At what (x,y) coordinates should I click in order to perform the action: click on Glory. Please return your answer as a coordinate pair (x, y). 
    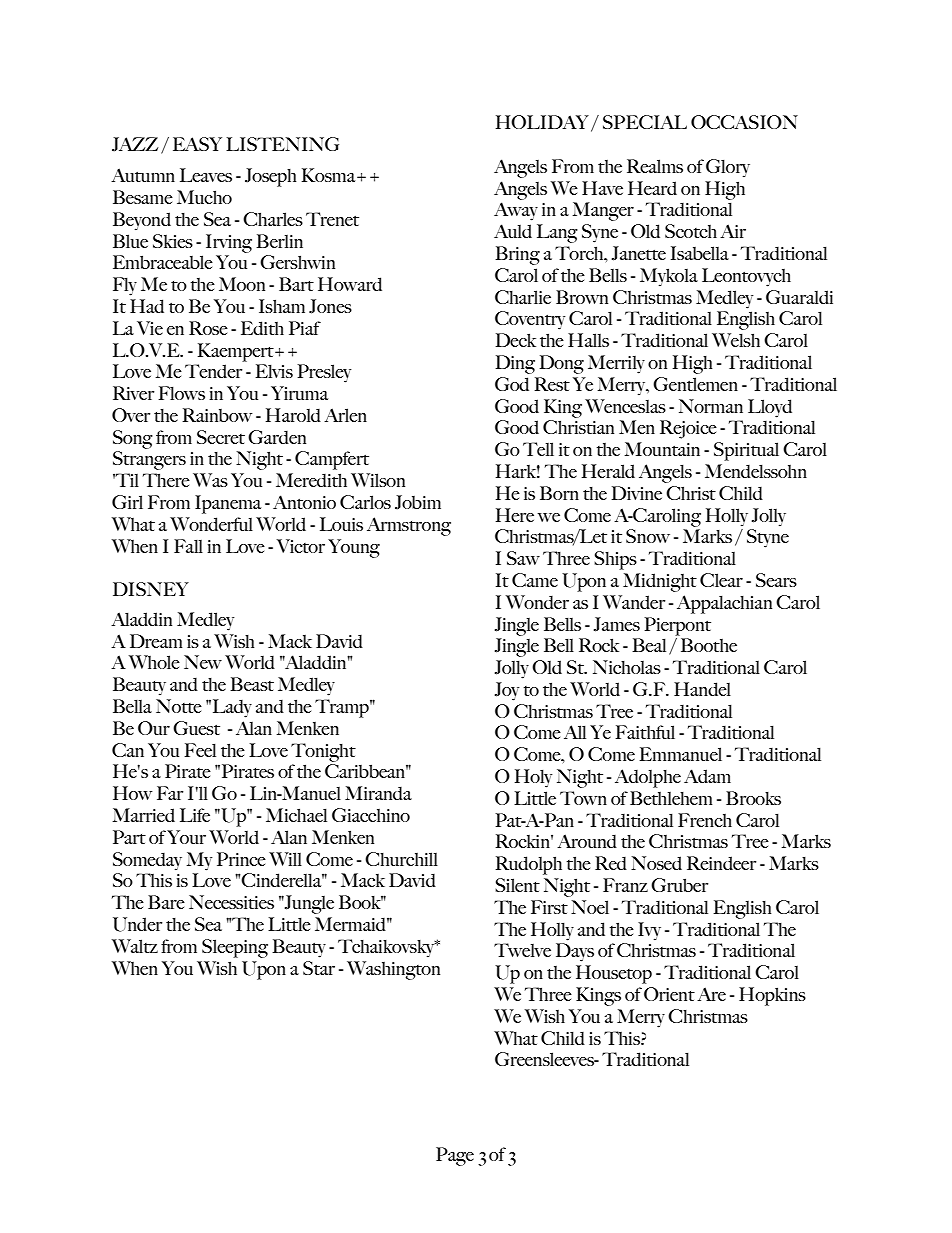
    Looking at the image, I should click on (728, 168).
